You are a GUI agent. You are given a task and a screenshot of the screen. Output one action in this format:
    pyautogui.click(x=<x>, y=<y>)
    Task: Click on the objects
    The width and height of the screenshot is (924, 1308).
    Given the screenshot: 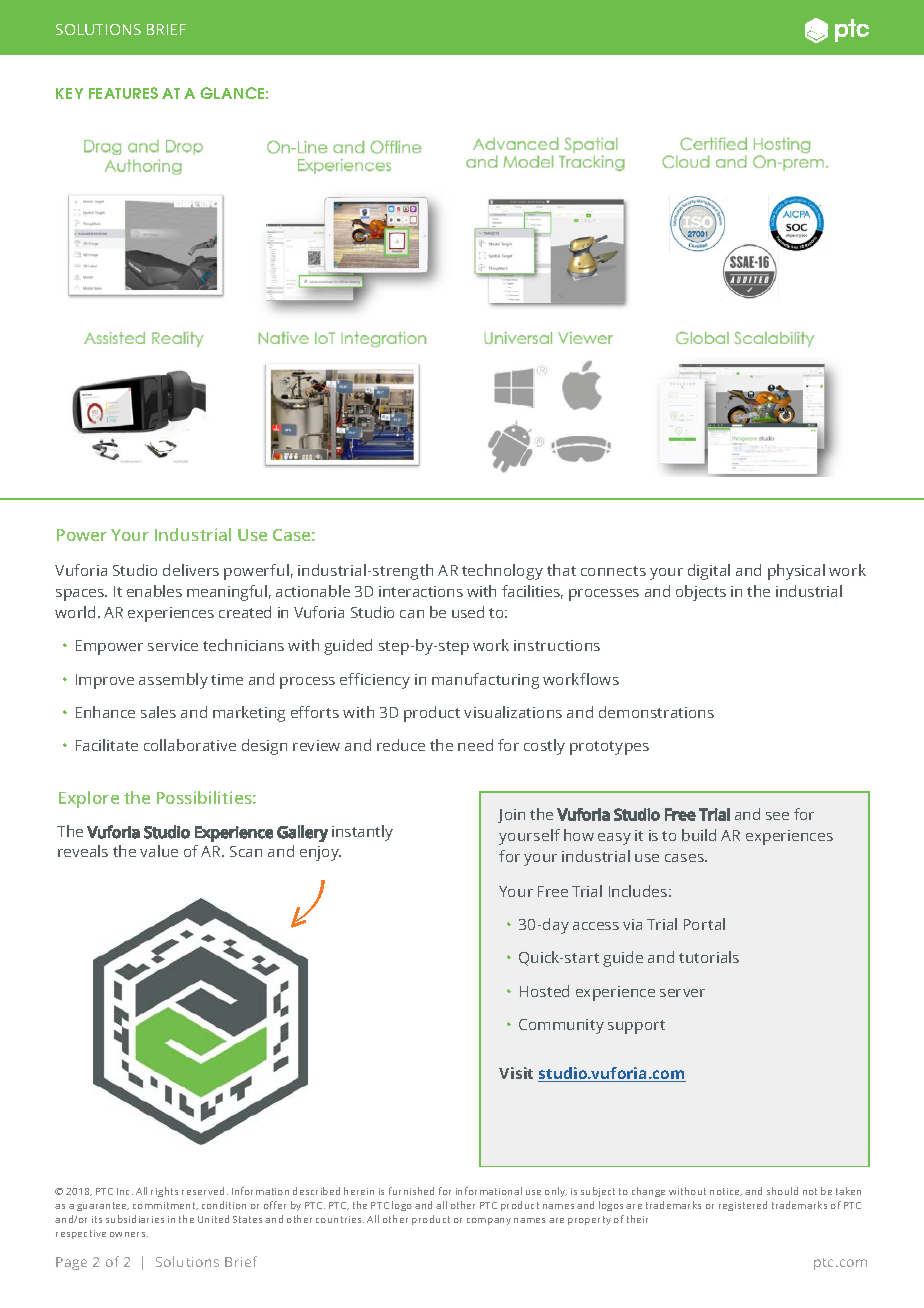 What is the action you would take?
    pyautogui.click(x=701, y=593)
